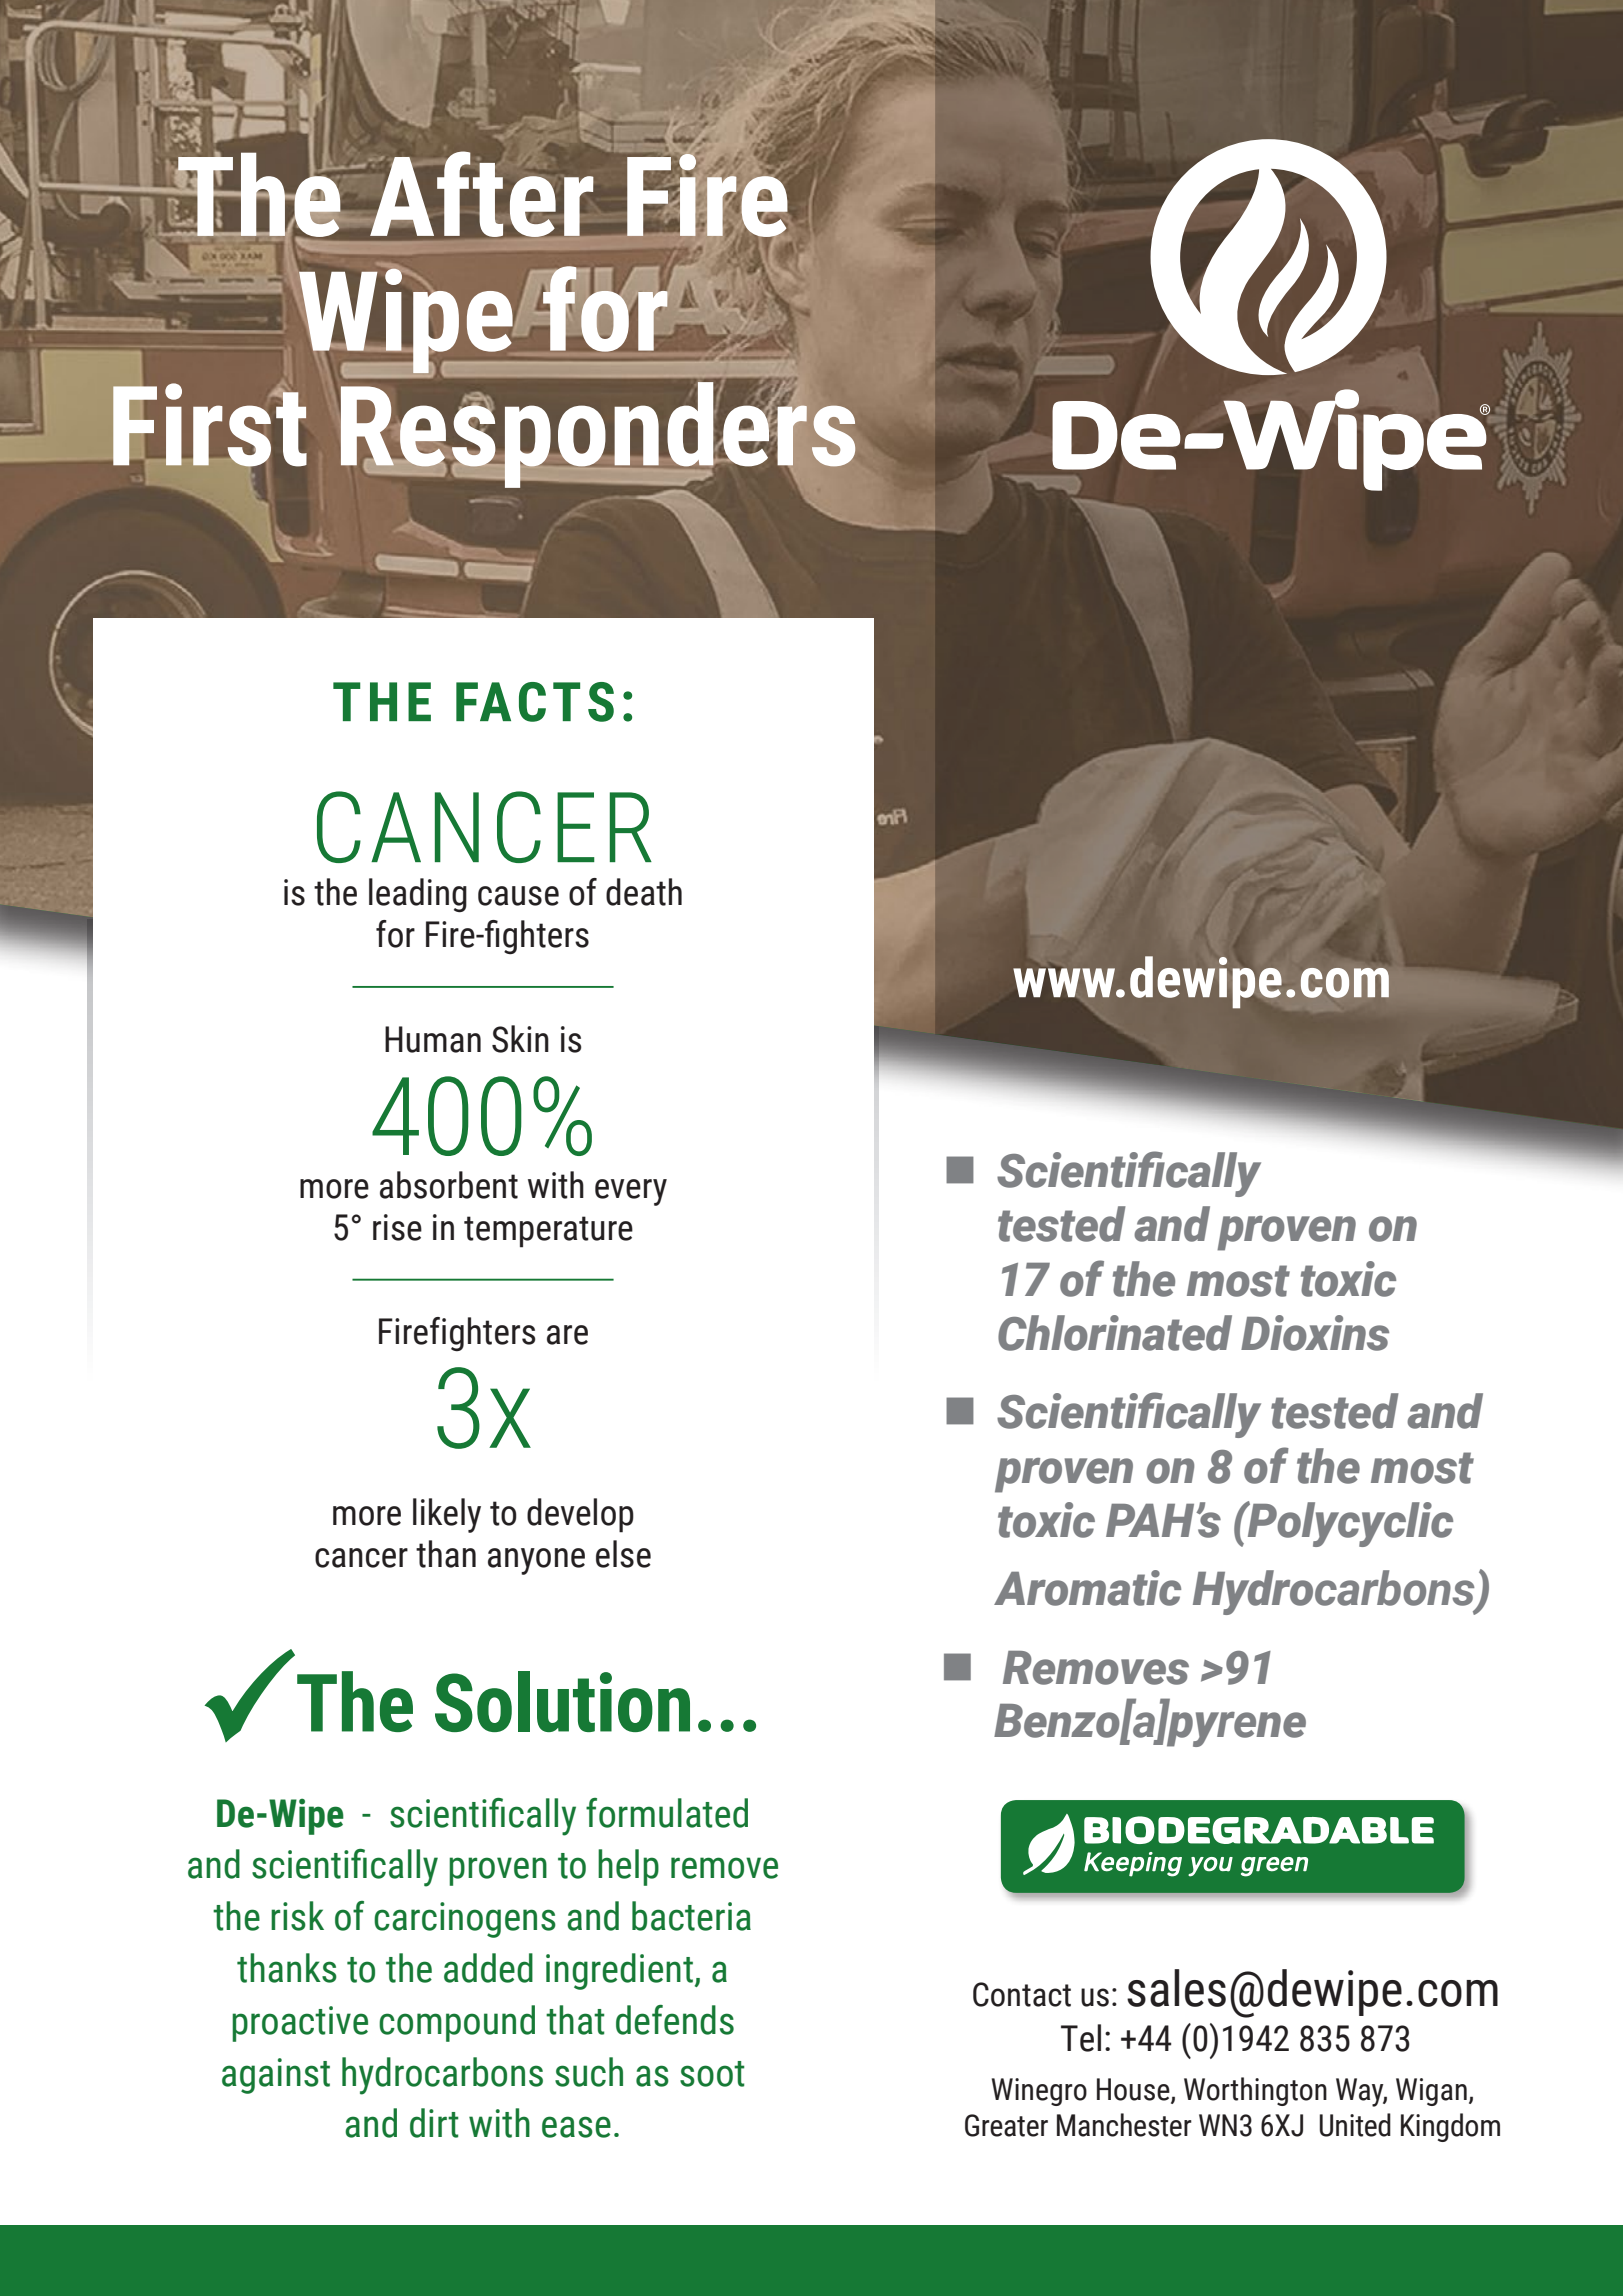 The image size is (1623, 2296). Describe the element at coordinates (644, 892) in the document. I see `death` at that location.
